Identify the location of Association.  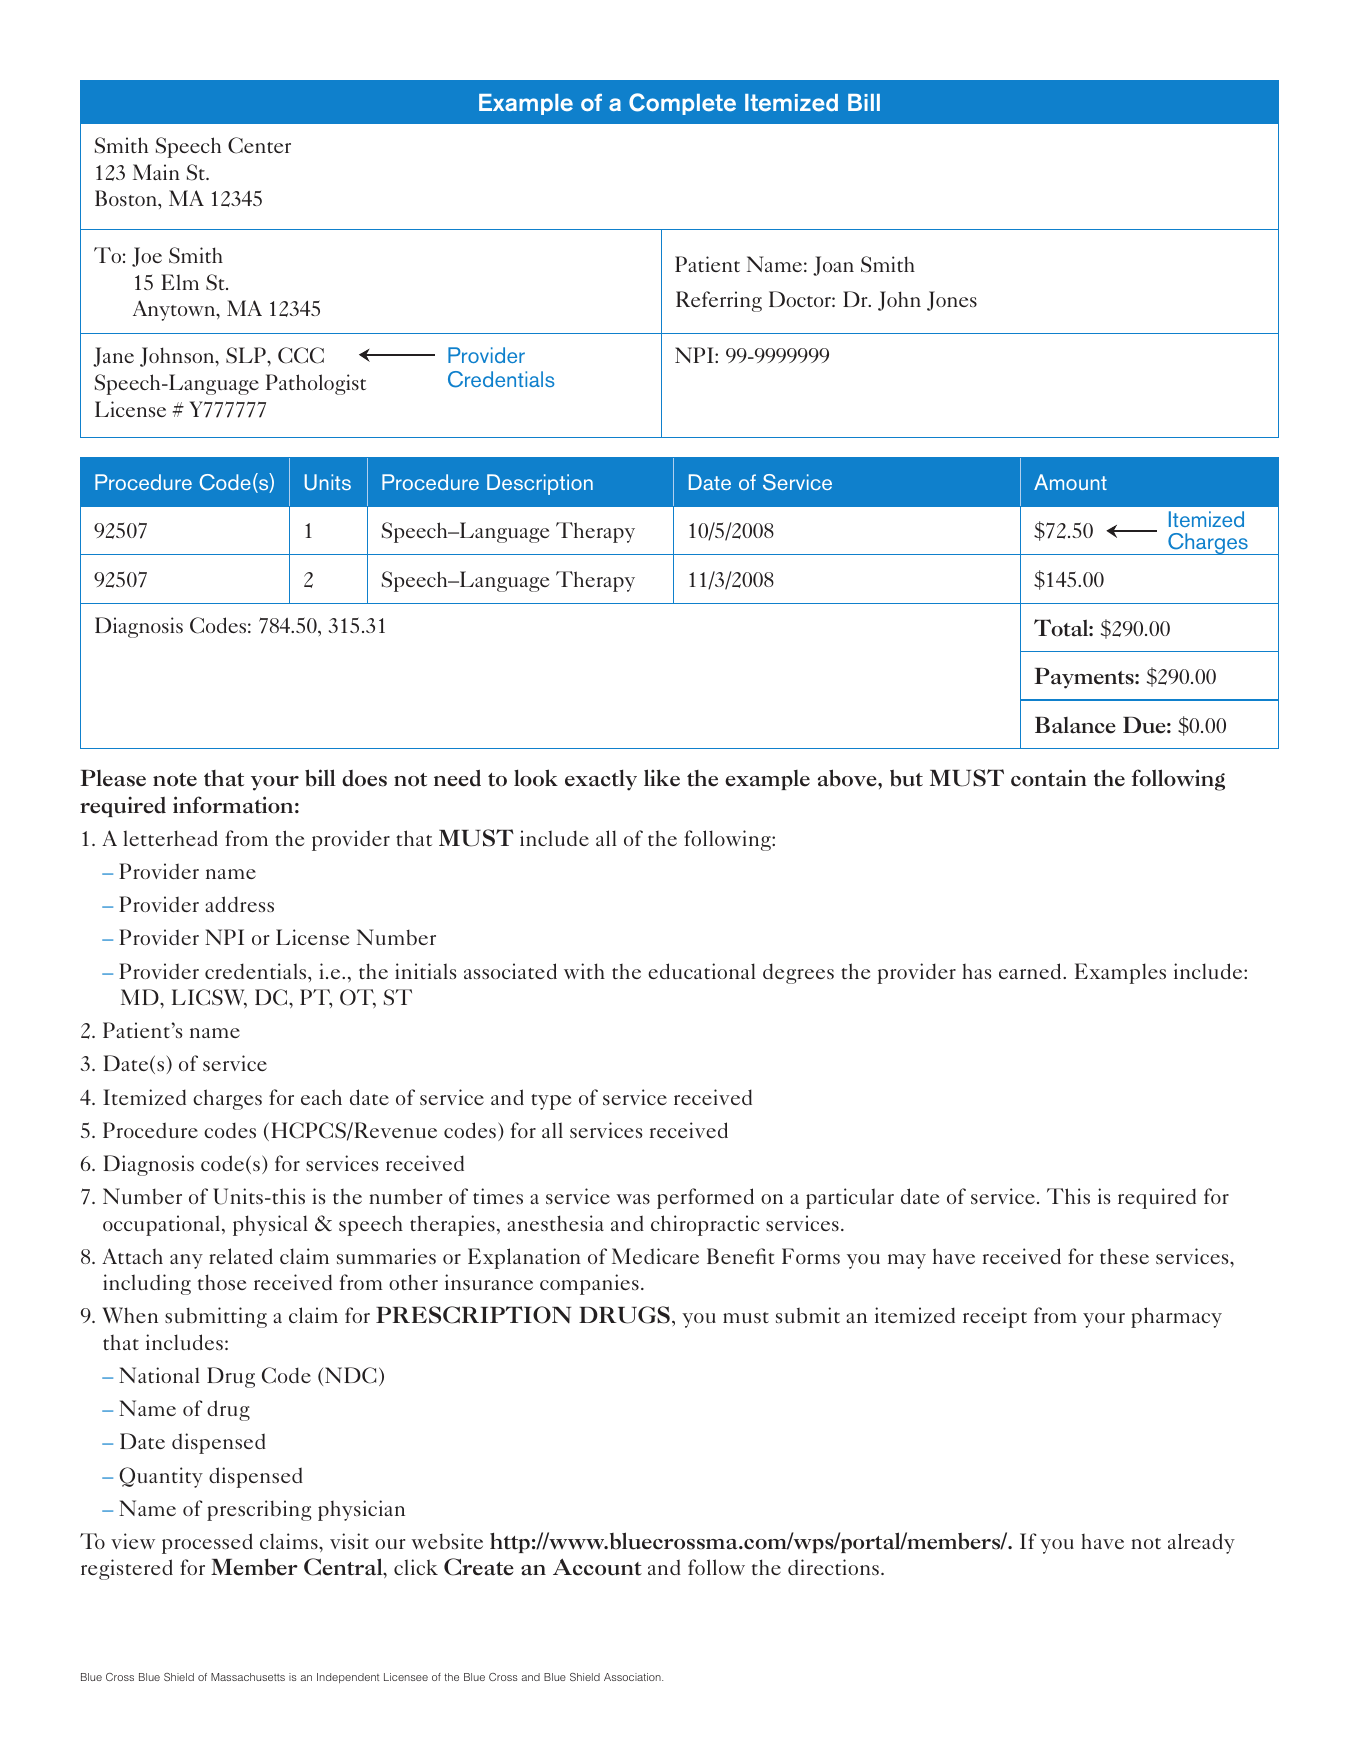
(633, 1677).
